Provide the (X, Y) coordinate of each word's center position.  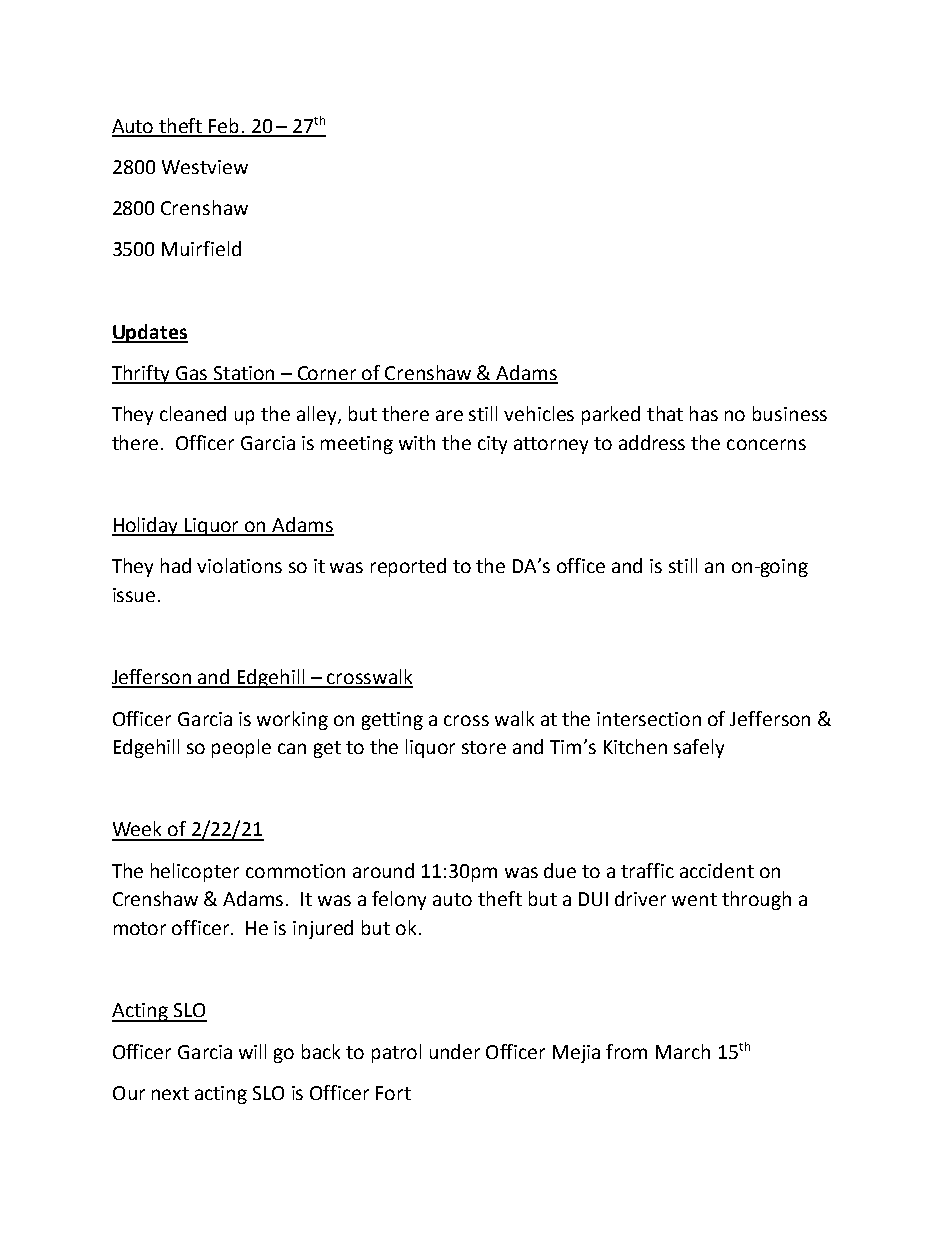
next (170, 1093)
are (449, 415)
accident (717, 870)
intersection (649, 719)
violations (239, 565)
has (704, 413)
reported (408, 567)
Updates (150, 333)
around (383, 870)
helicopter (195, 872)
